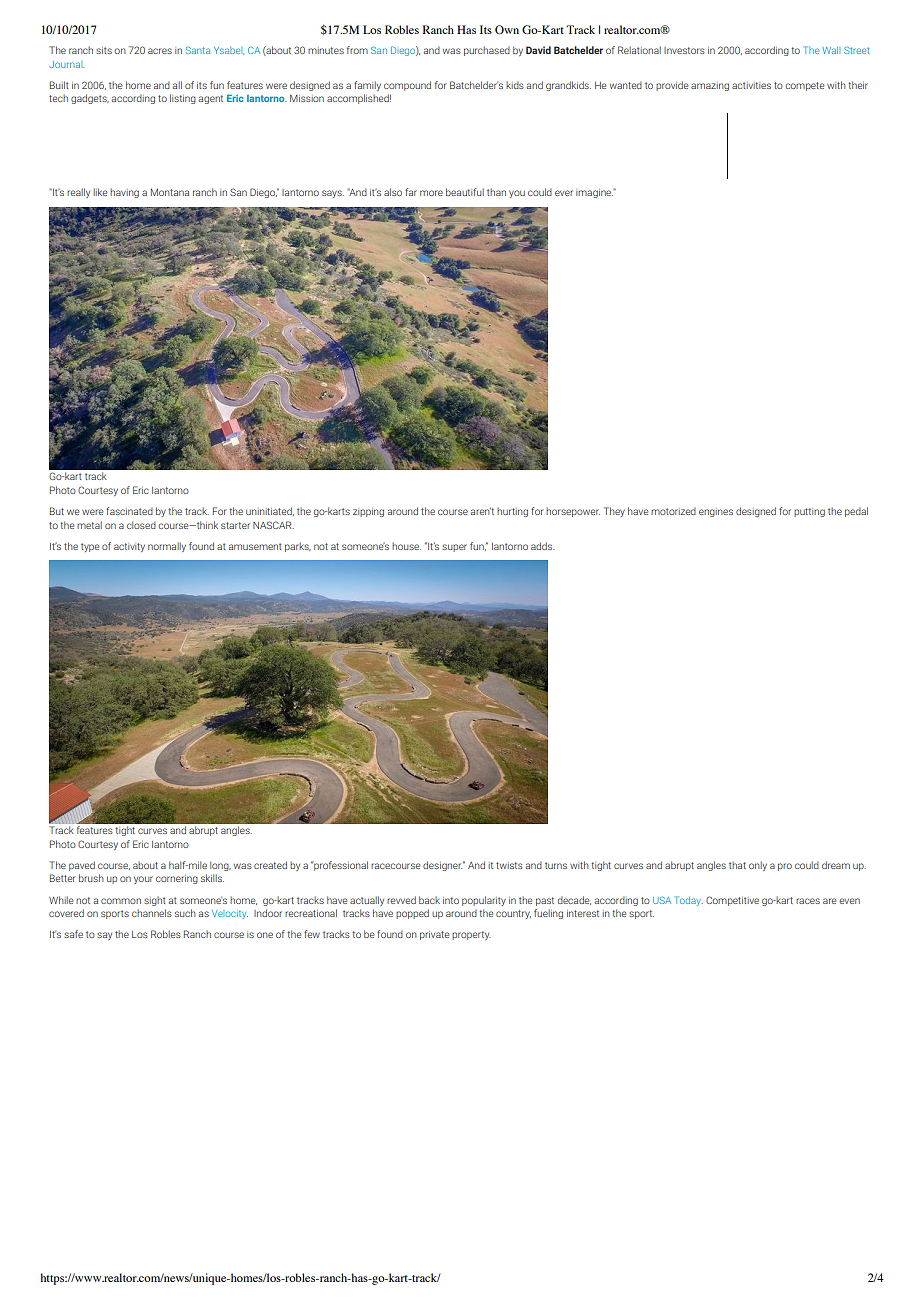  What do you see at coordinates (595, 193) in the image?
I see `imagine` at bounding box center [595, 193].
